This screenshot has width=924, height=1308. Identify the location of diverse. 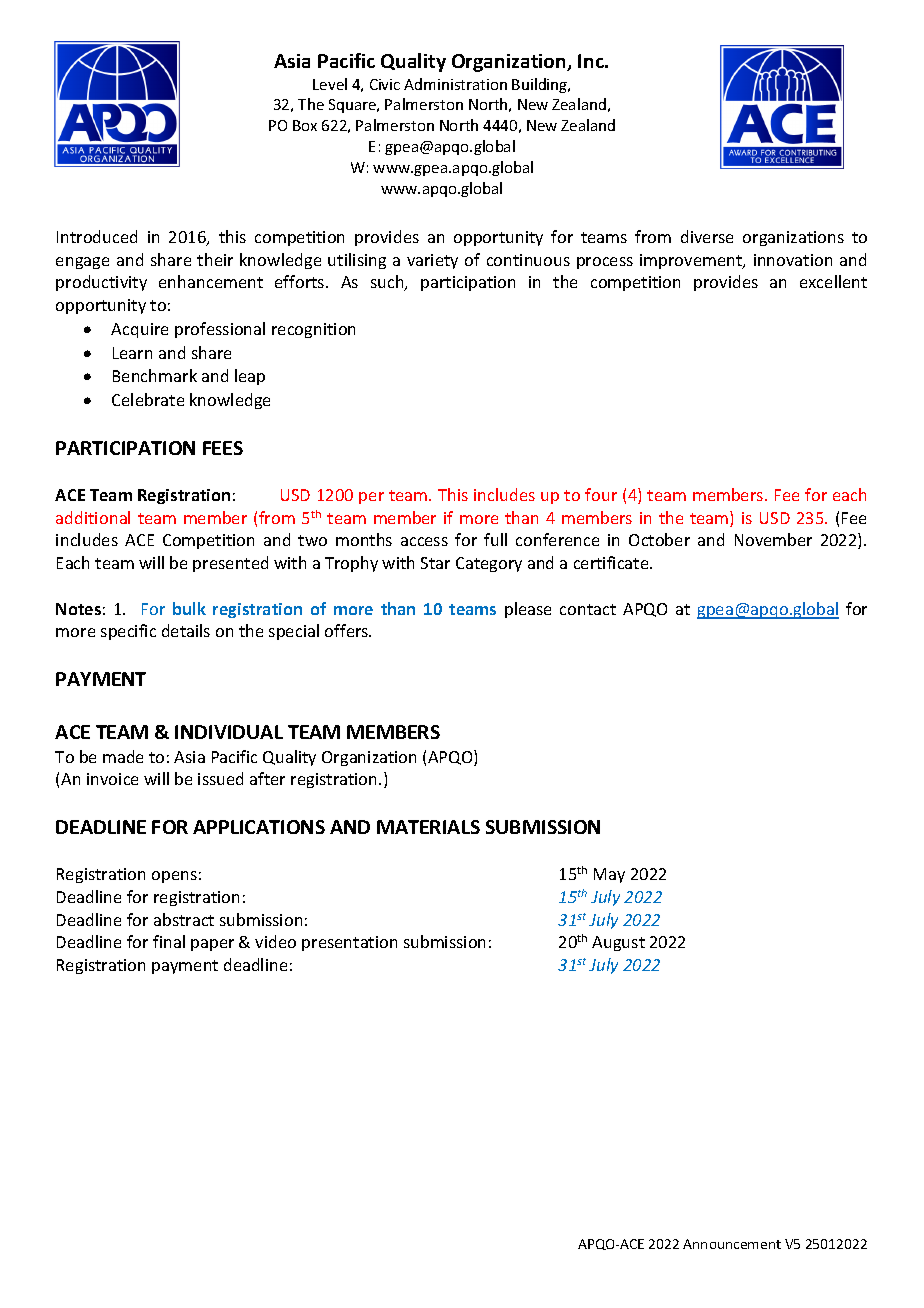
(707, 236).
